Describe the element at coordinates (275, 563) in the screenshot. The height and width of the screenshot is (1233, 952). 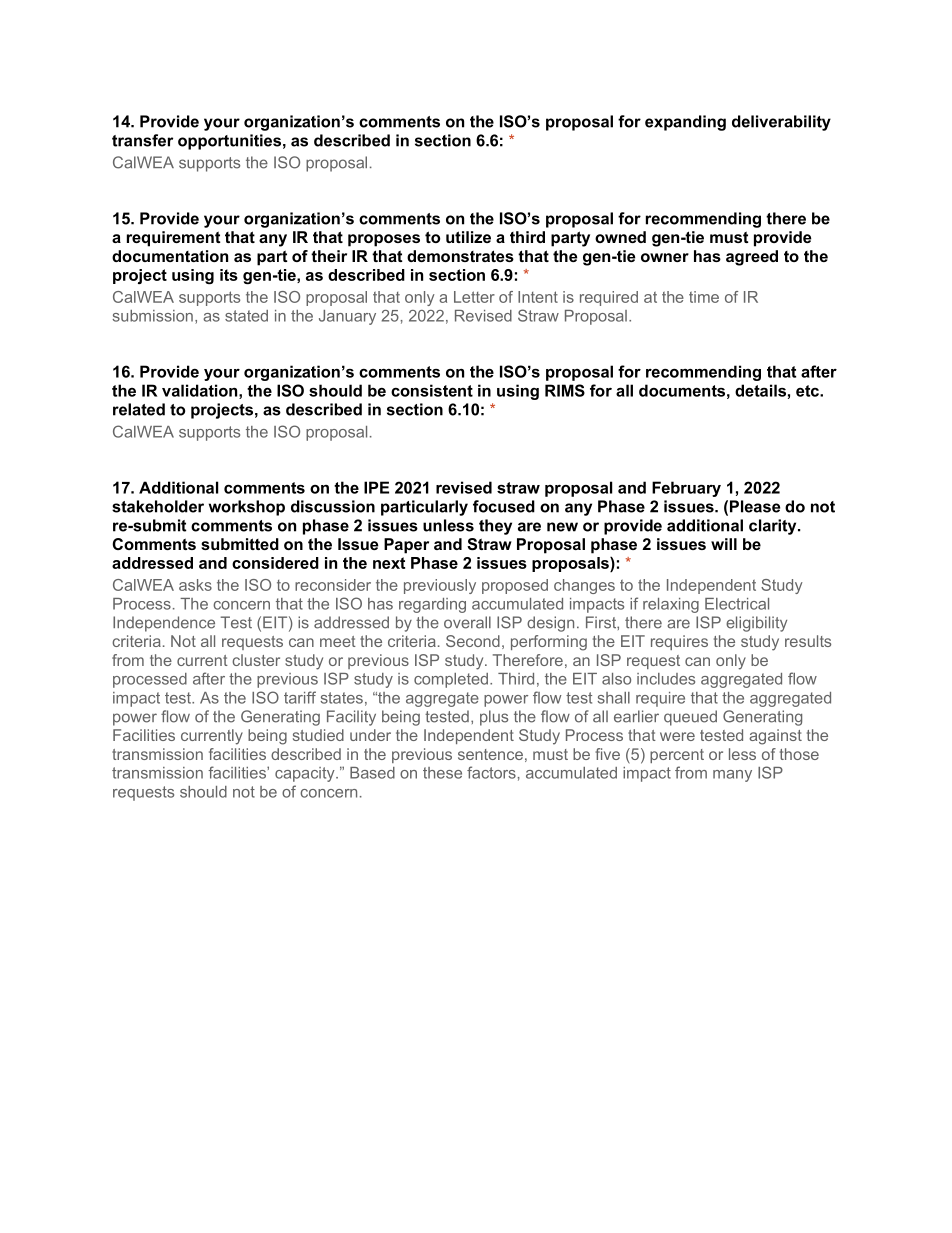
I see `considered` at that location.
